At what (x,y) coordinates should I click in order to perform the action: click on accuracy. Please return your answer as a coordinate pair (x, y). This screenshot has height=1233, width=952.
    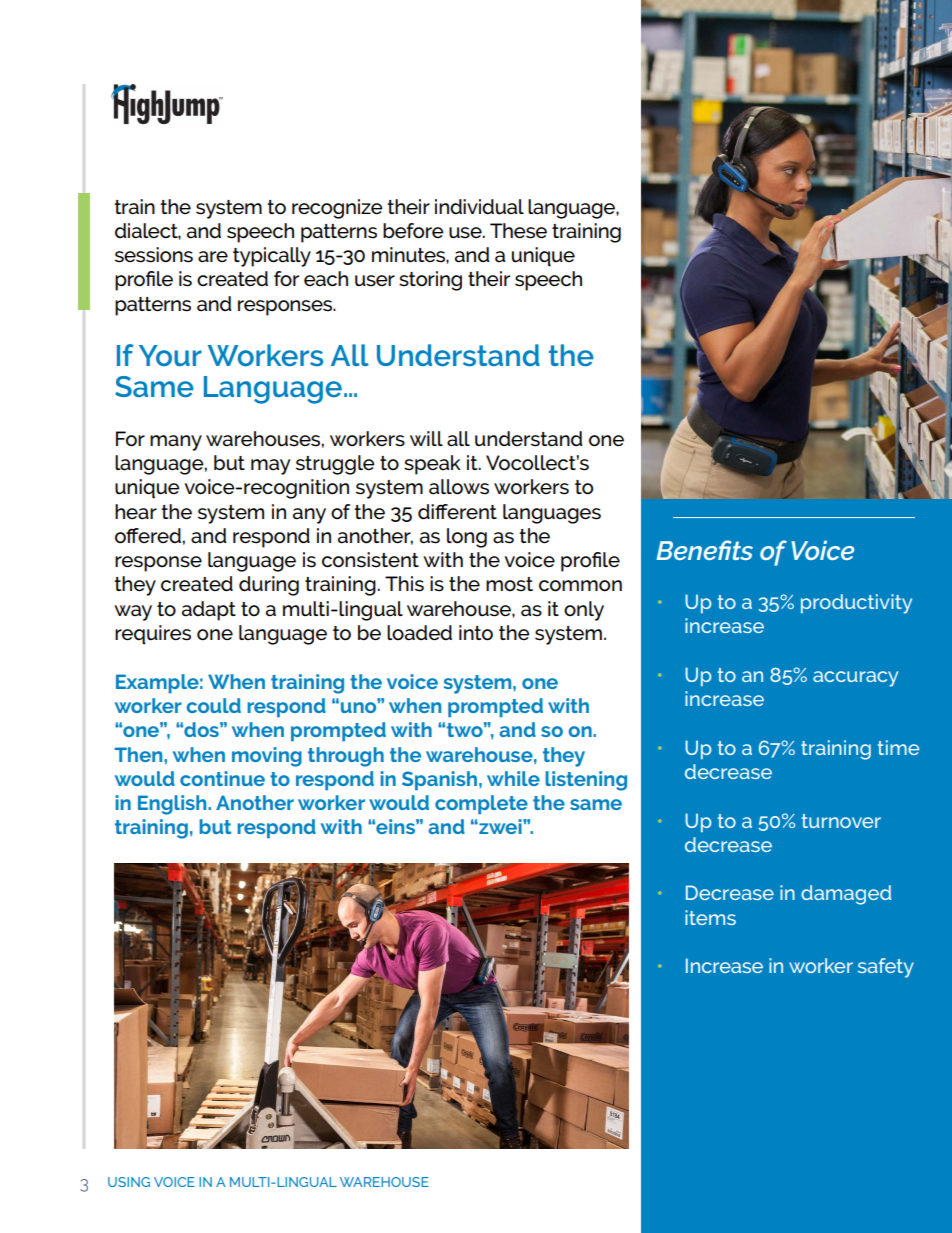
    Looking at the image, I should click on (855, 679).
